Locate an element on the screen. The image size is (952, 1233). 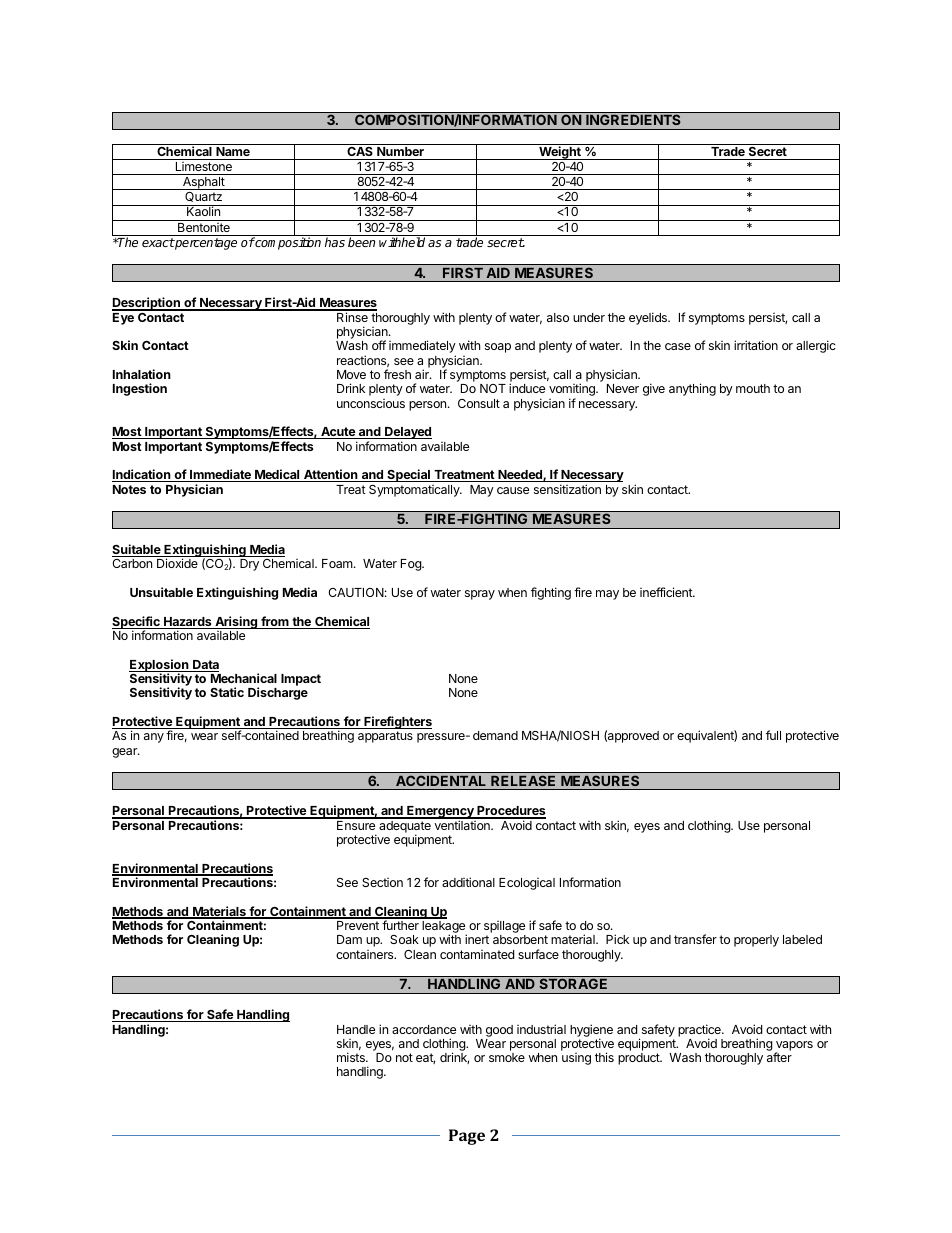
Carbon is located at coordinates (132, 563).
